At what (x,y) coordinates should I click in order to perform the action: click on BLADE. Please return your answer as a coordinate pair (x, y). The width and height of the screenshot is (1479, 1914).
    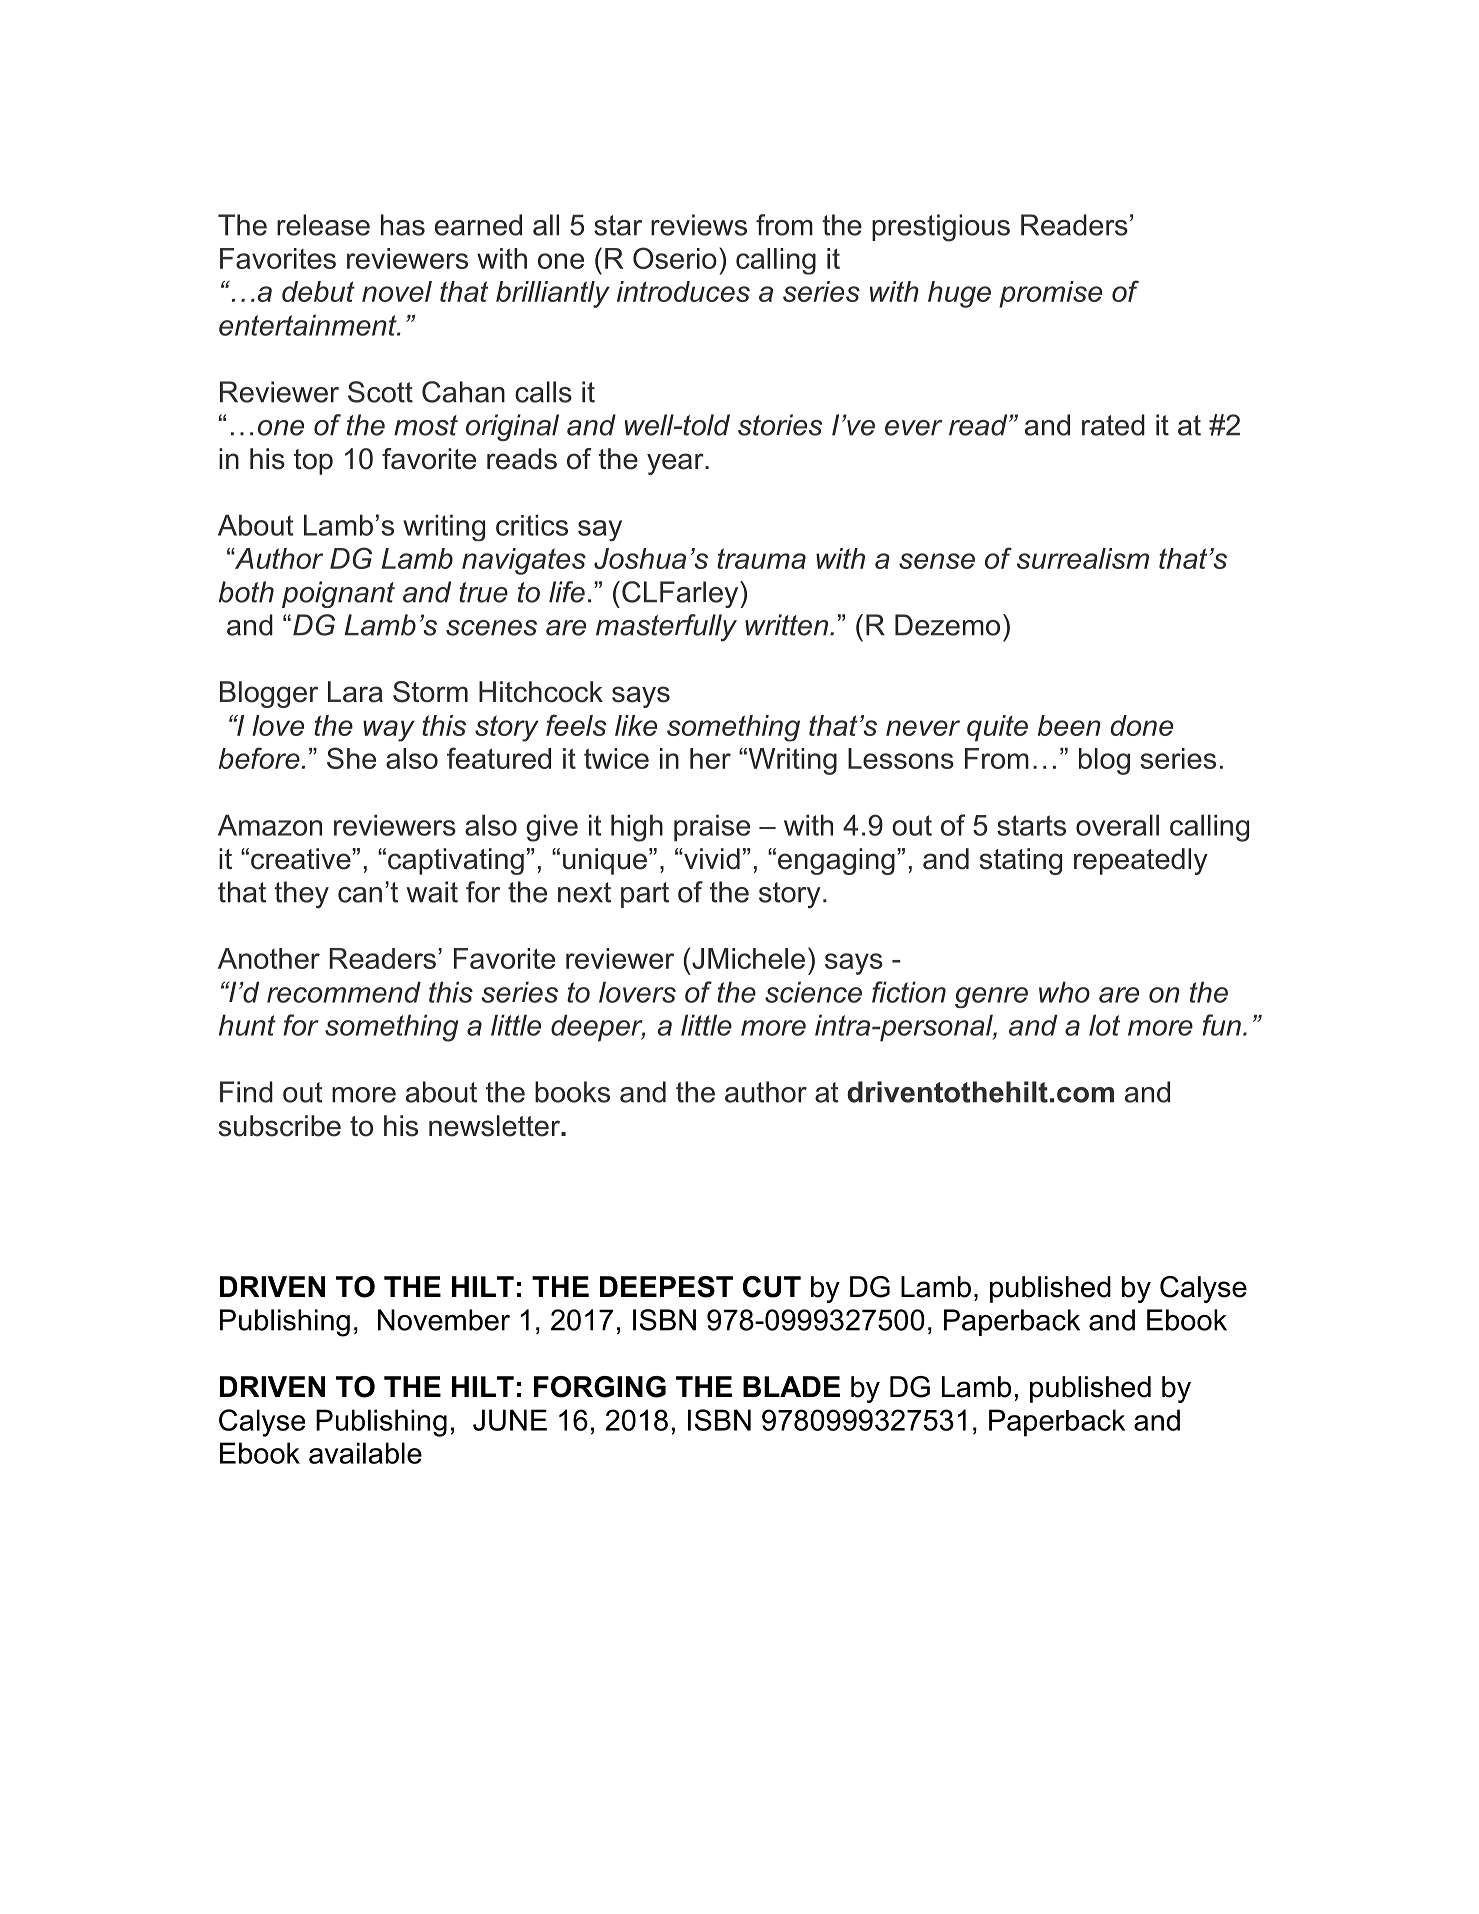
    Looking at the image, I should click on (791, 1386).
